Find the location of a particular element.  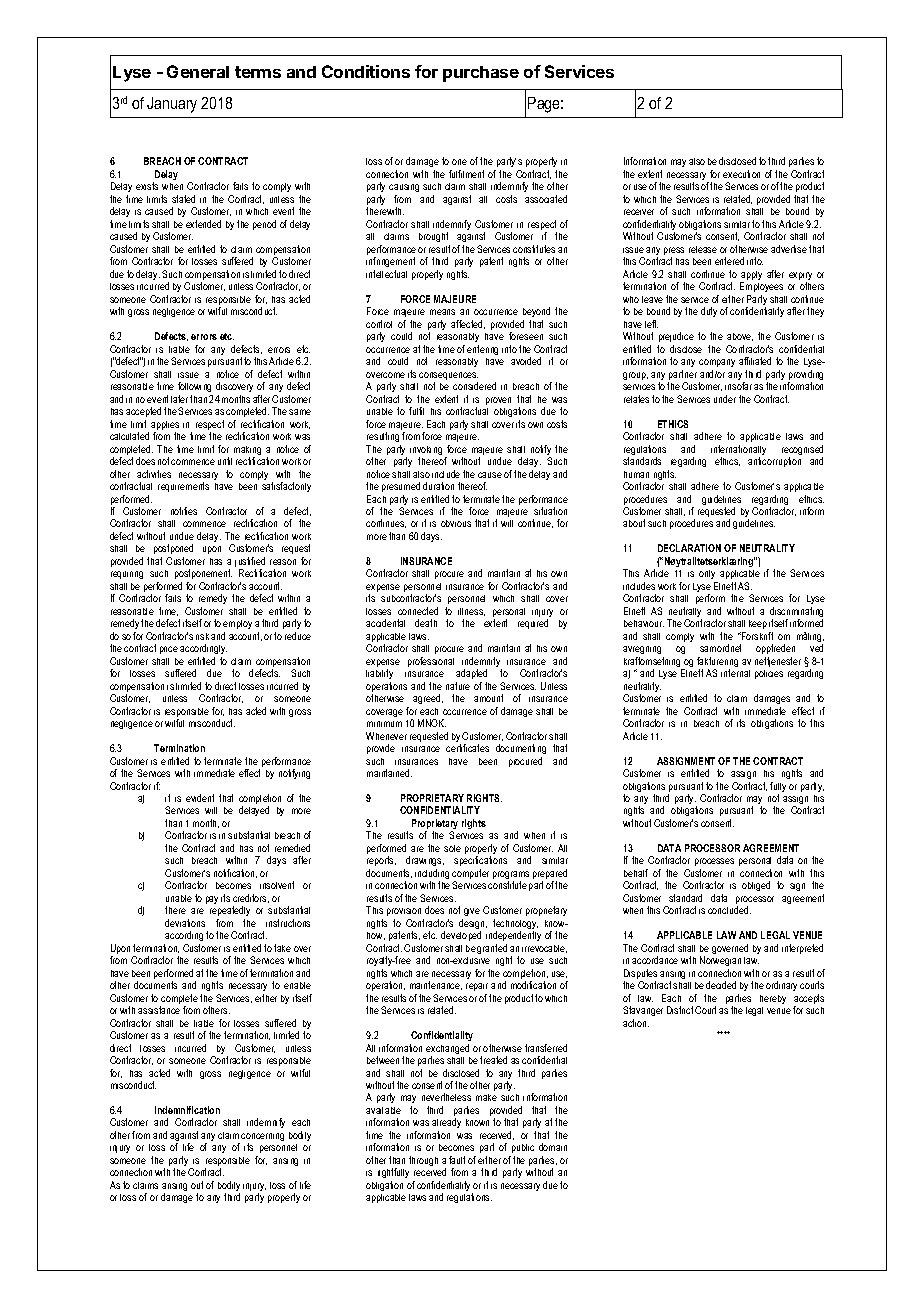

January is located at coordinates (172, 105).
